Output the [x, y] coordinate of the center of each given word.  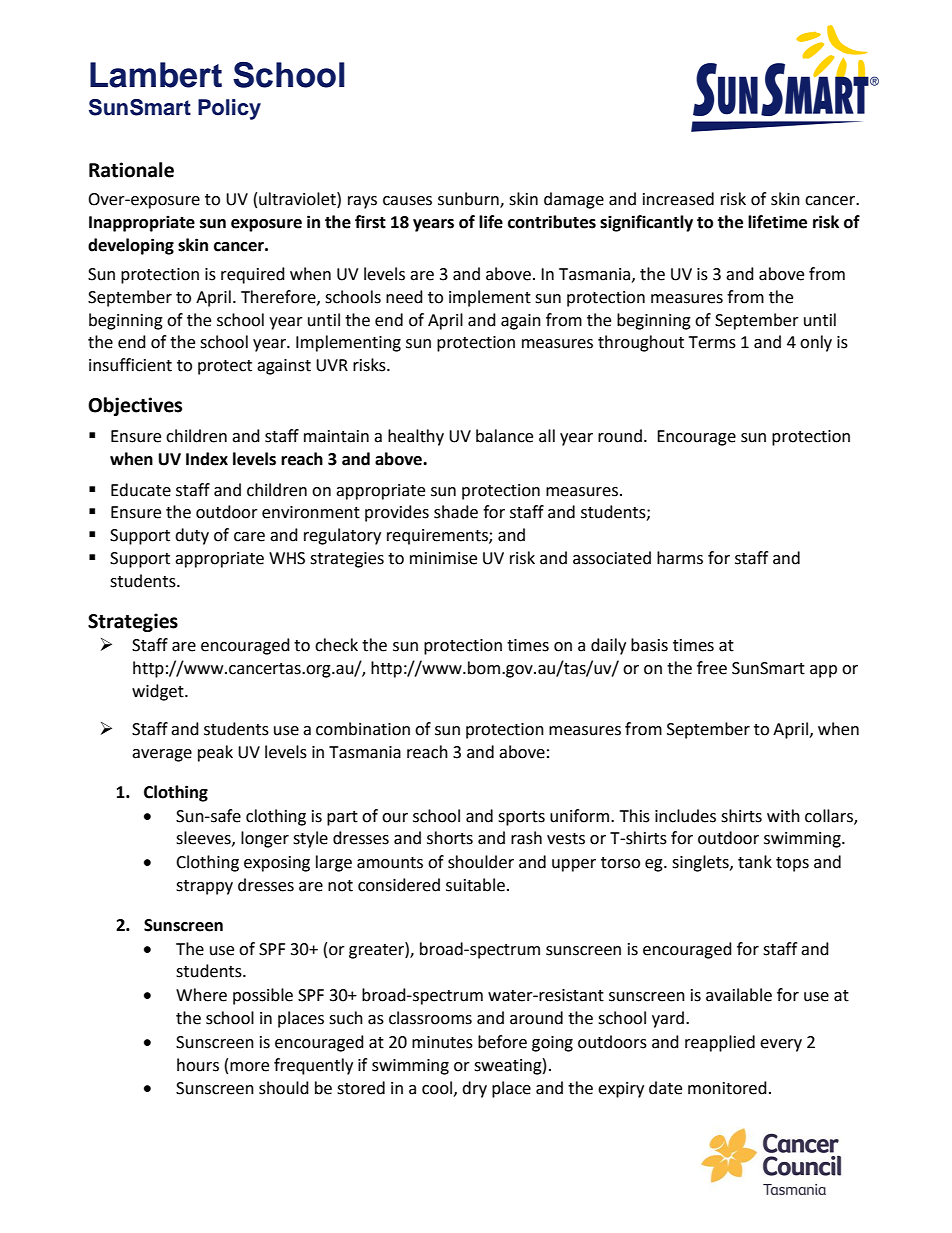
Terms [712, 342]
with [783, 816]
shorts [450, 838]
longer [265, 839]
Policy [229, 109]
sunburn [469, 200]
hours [198, 1065]
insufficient [130, 365]
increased [678, 199]
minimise [443, 558]
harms [680, 558]
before [502, 1042]
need [404, 297]
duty [192, 536]
